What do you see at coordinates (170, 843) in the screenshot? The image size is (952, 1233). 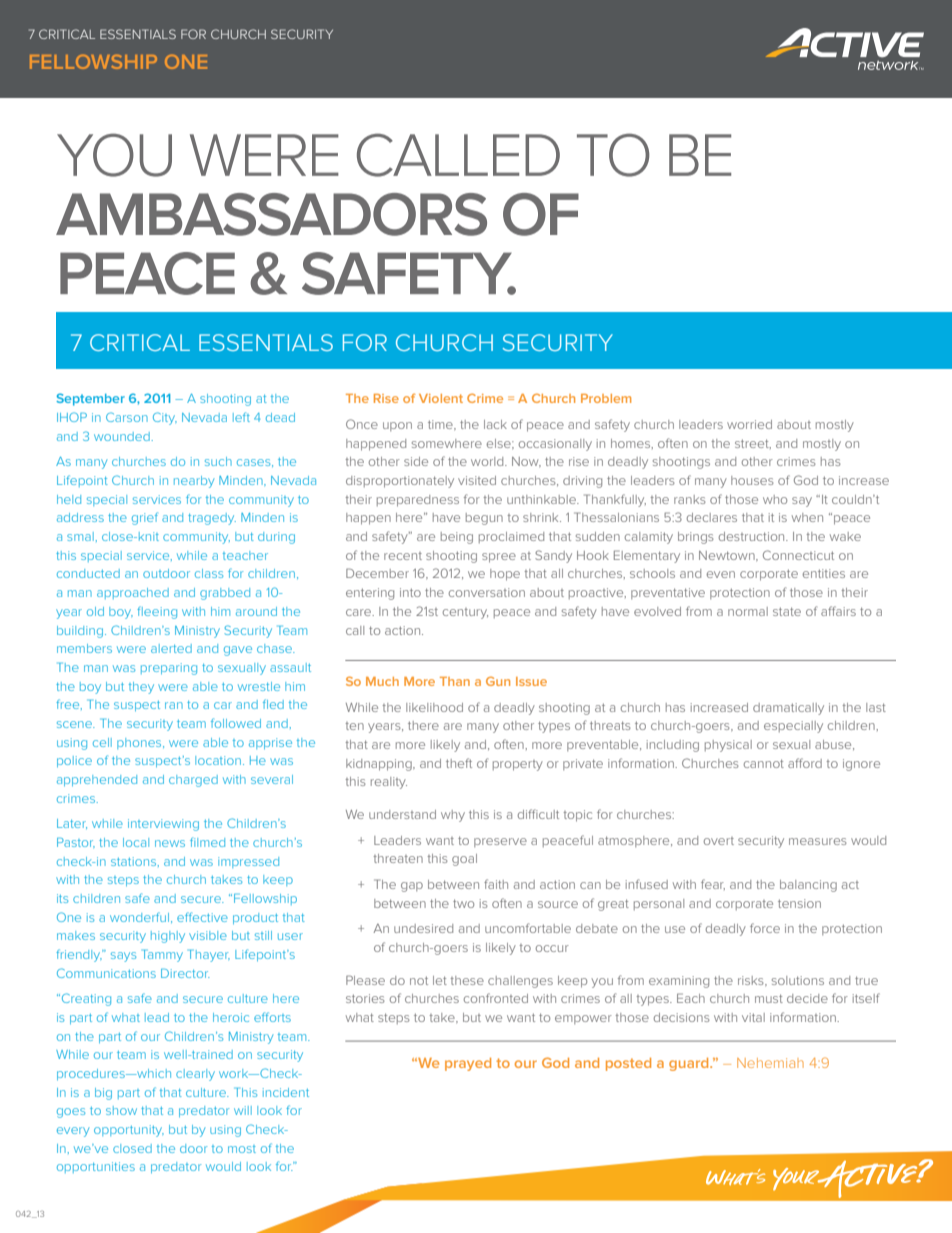 I see `news` at bounding box center [170, 843].
